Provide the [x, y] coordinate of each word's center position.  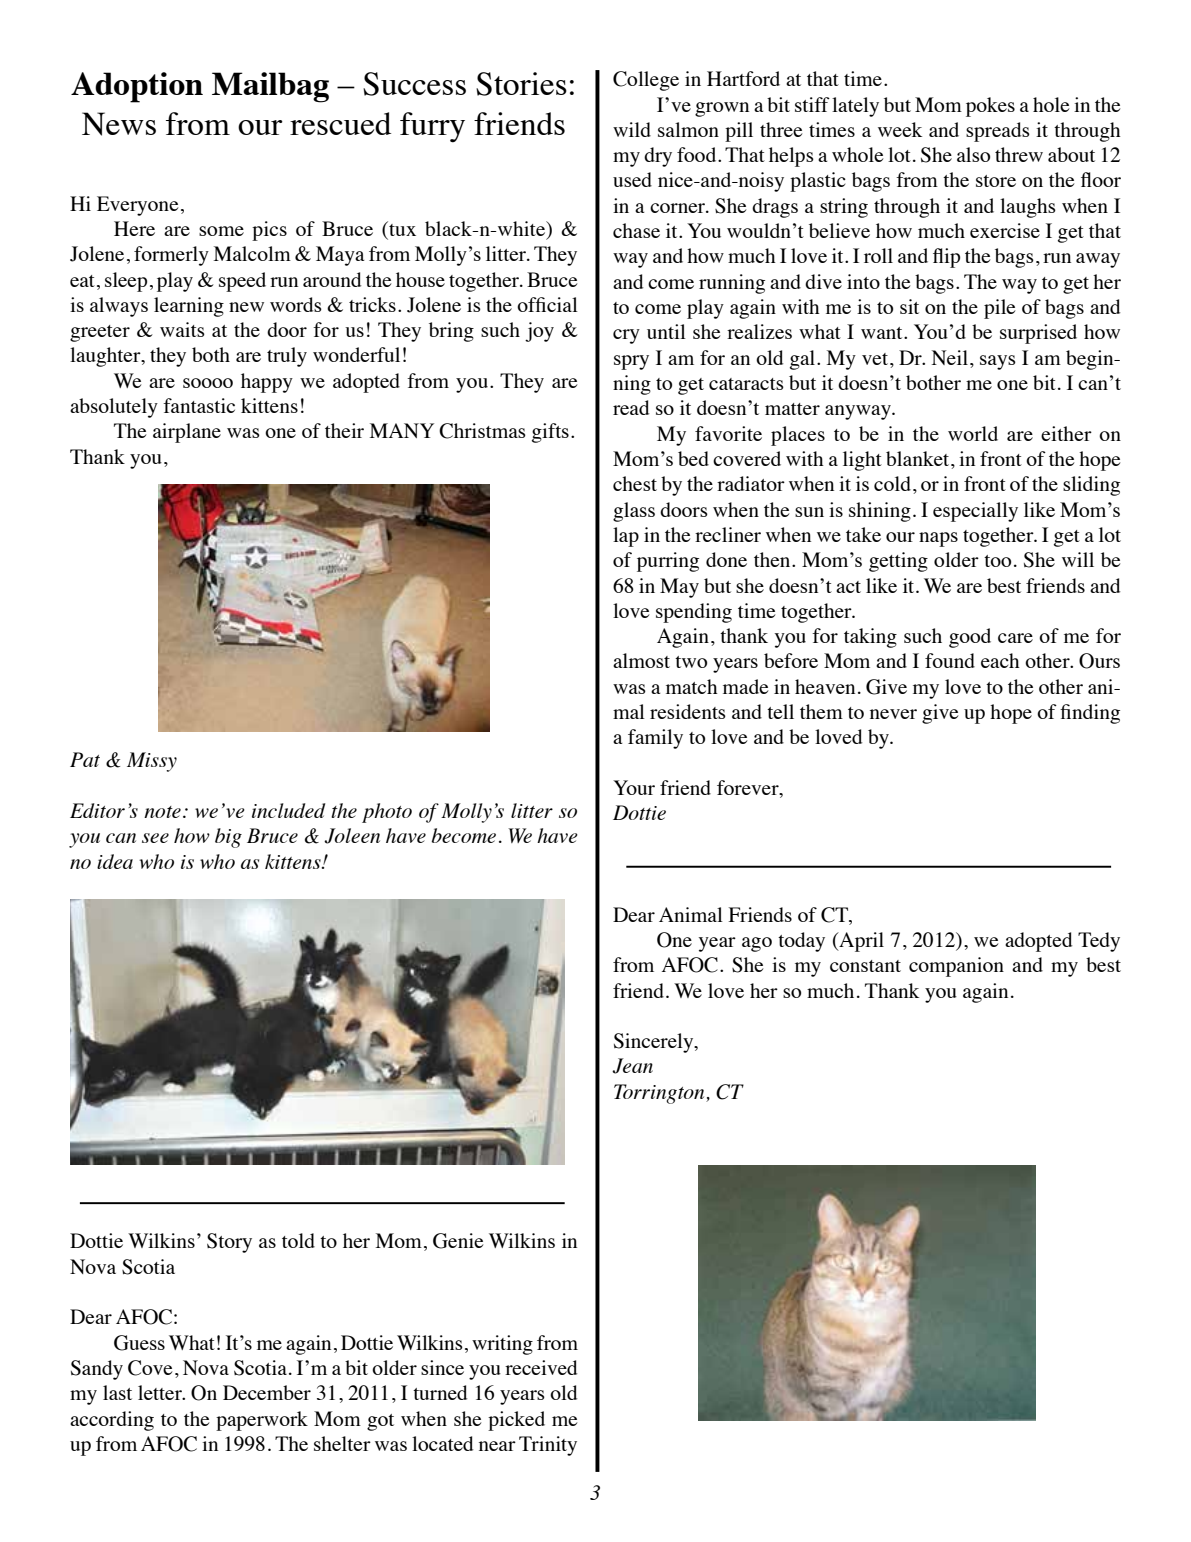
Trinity [548, 1446]
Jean [632, 1066]
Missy [152, 762]
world [973, 433]
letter [161, 1392]
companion [956, 967]
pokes [990, 107]
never [893, 714]
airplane [187, 433]
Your [634, 787]
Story [229, 1243]
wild [632, 129]
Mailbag [270, 87]
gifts [550, 433]
